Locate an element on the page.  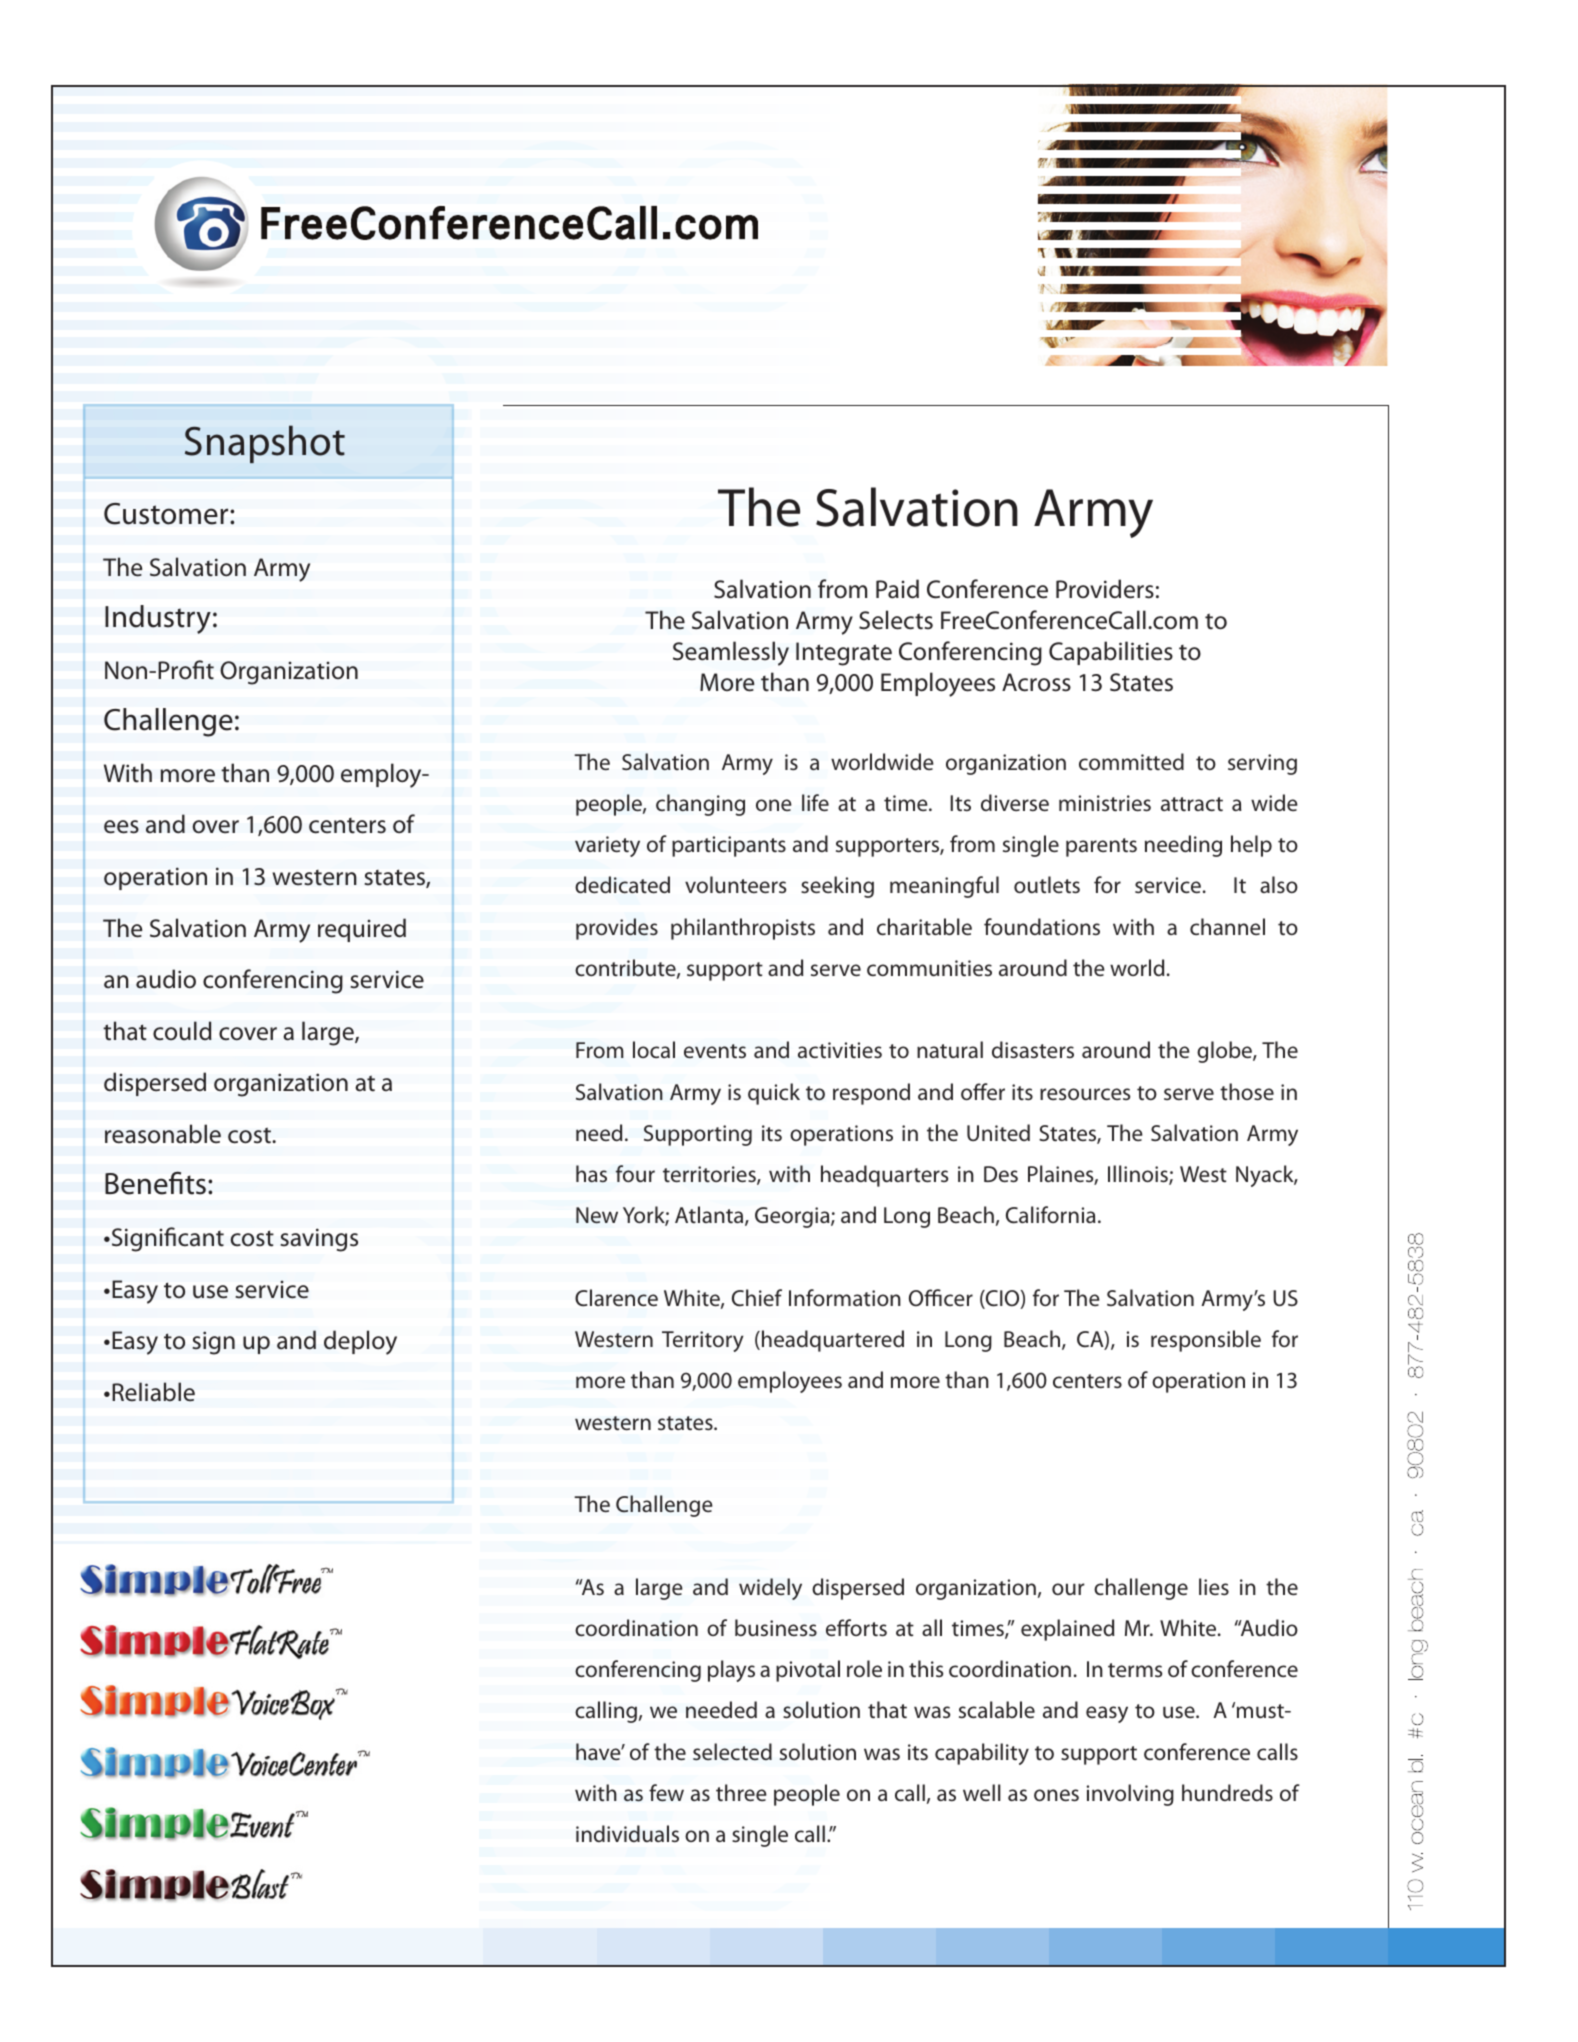
Snapshot is located at coordinates (265, 444).
